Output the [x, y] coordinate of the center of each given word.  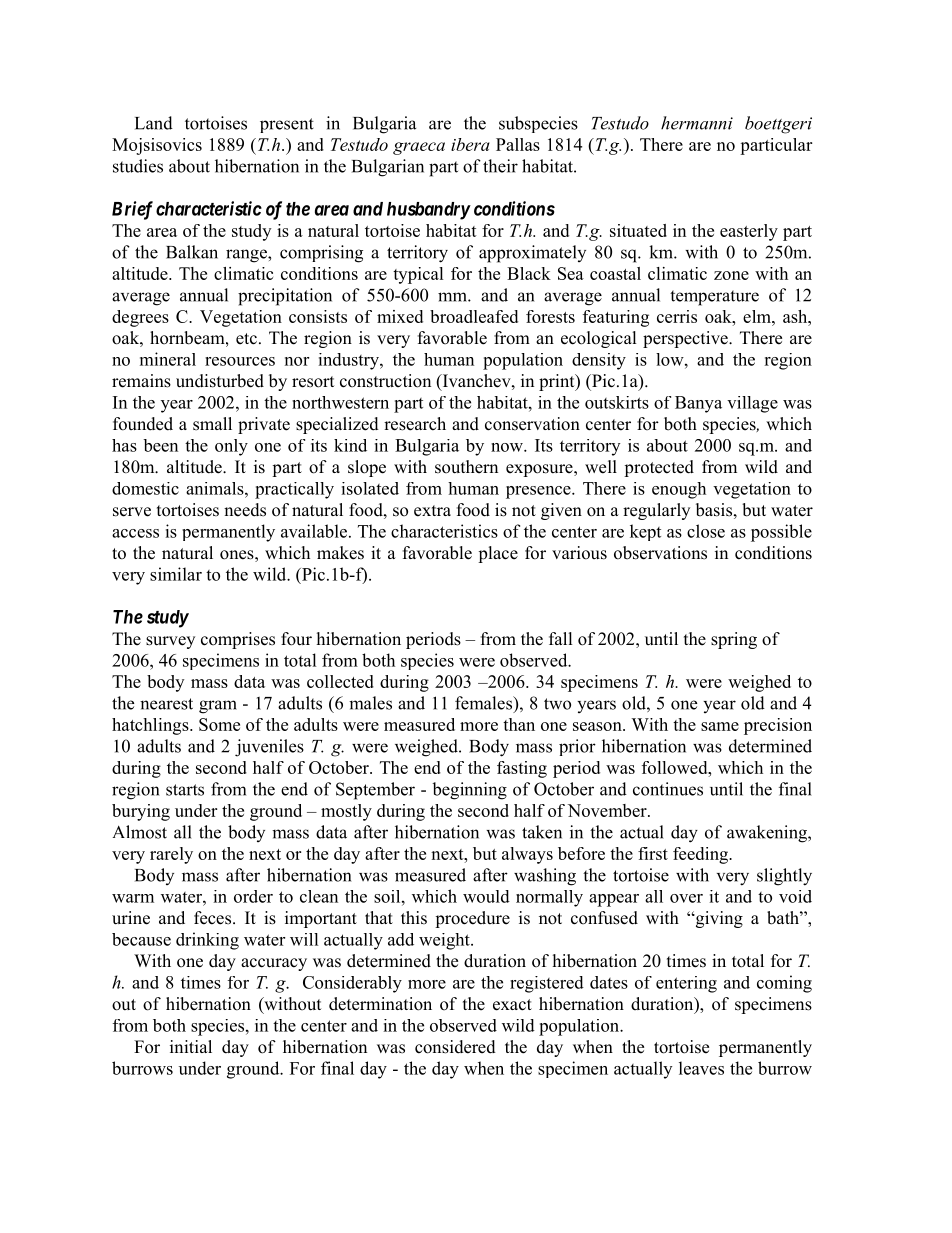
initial [191, 1046]
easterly [749, 232]
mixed [400, 316]
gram [218, 707]
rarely [171, 855]
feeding [701, 855]
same [720, 726]
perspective [686, 339]
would [486, 896]
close [706, 531]
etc [246, 339]
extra [432, 511]
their [500, 166]
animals [216, 488]
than [519, 724]
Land [154, 123]
